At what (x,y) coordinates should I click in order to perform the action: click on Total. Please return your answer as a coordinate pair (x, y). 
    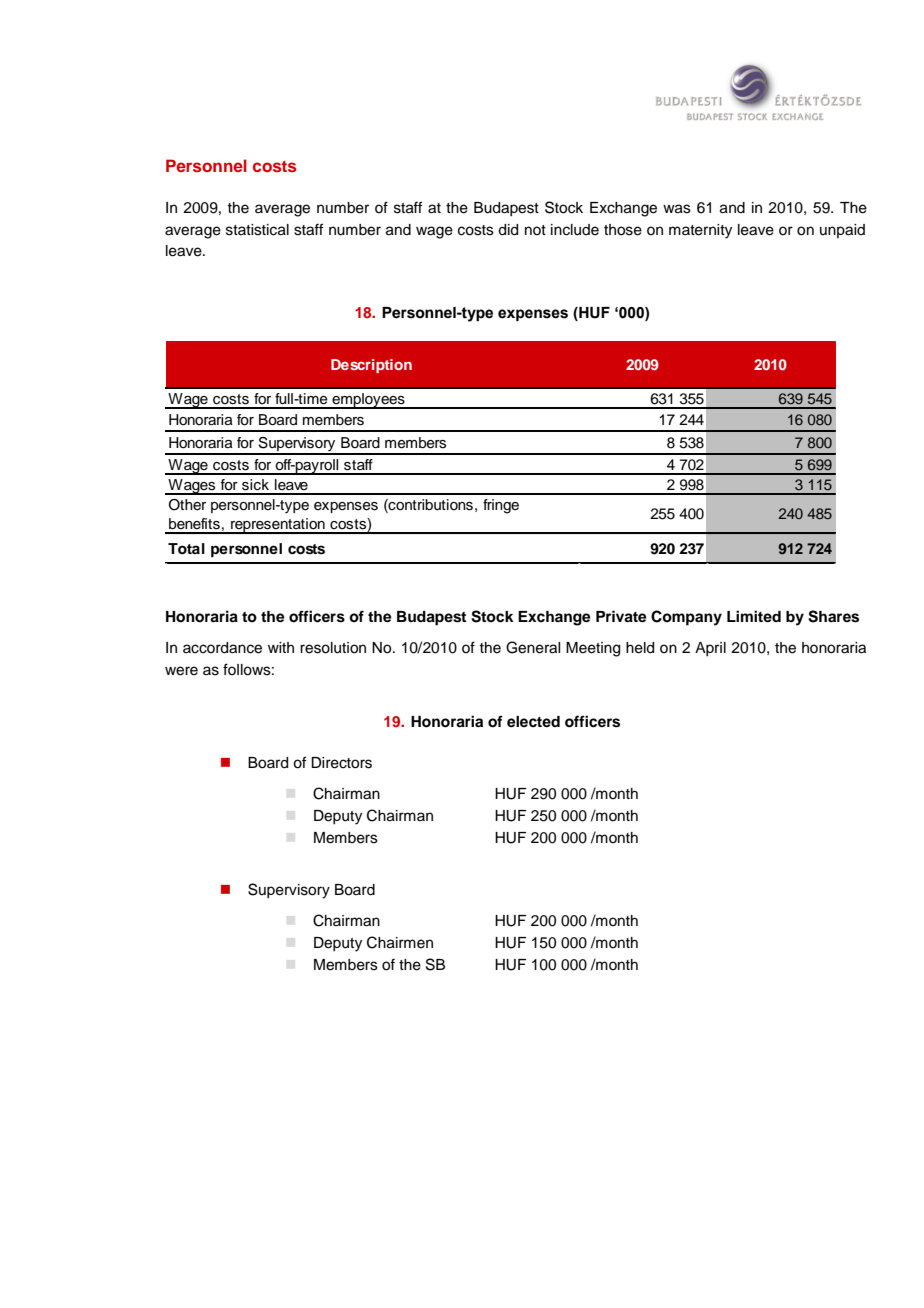
    Looking at the image, I should click on (186, 549).
